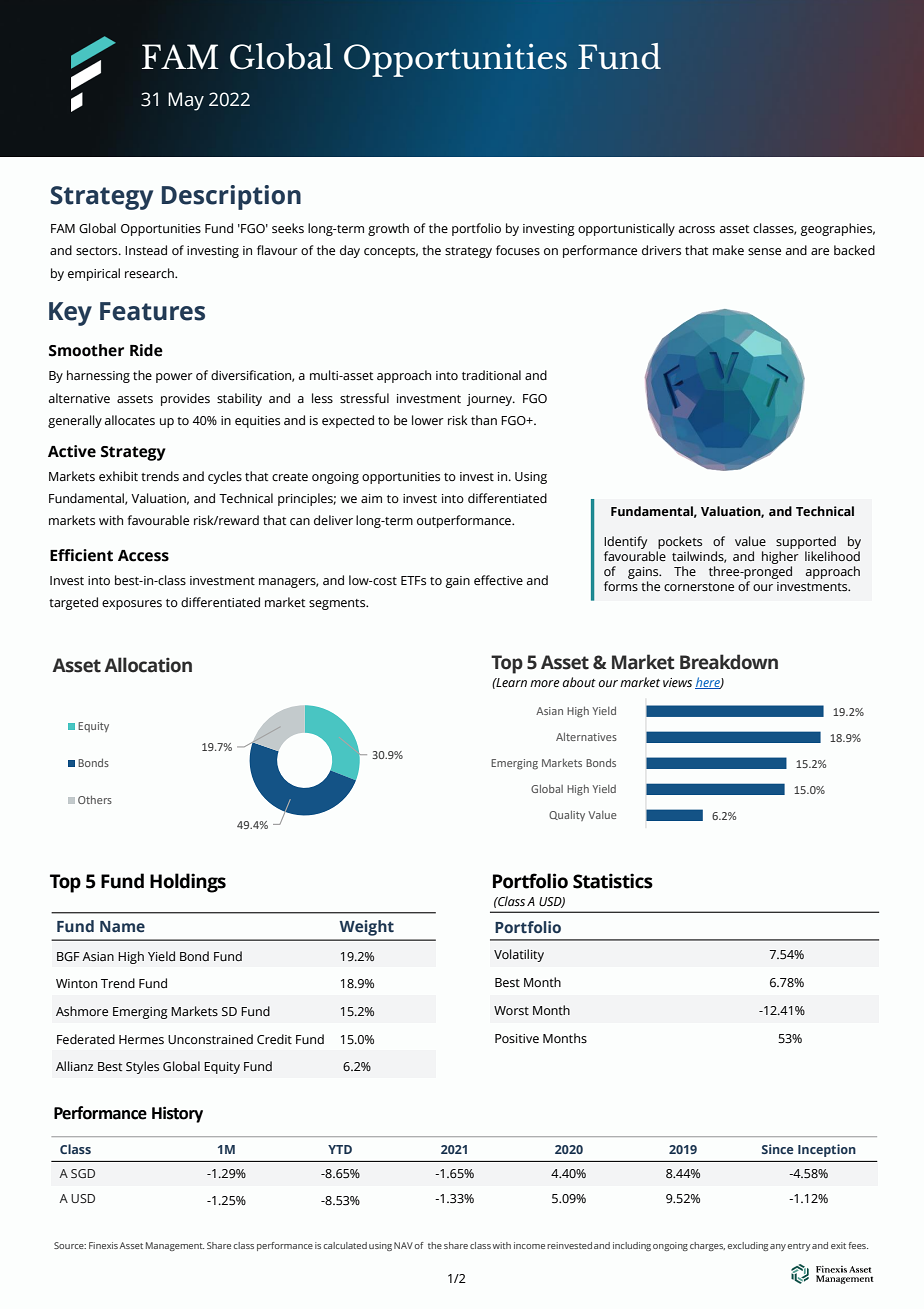 The image size is (924, 1309). Describe the element at coordinates (186, 101) in the screenshot. I see `May` at that location.
